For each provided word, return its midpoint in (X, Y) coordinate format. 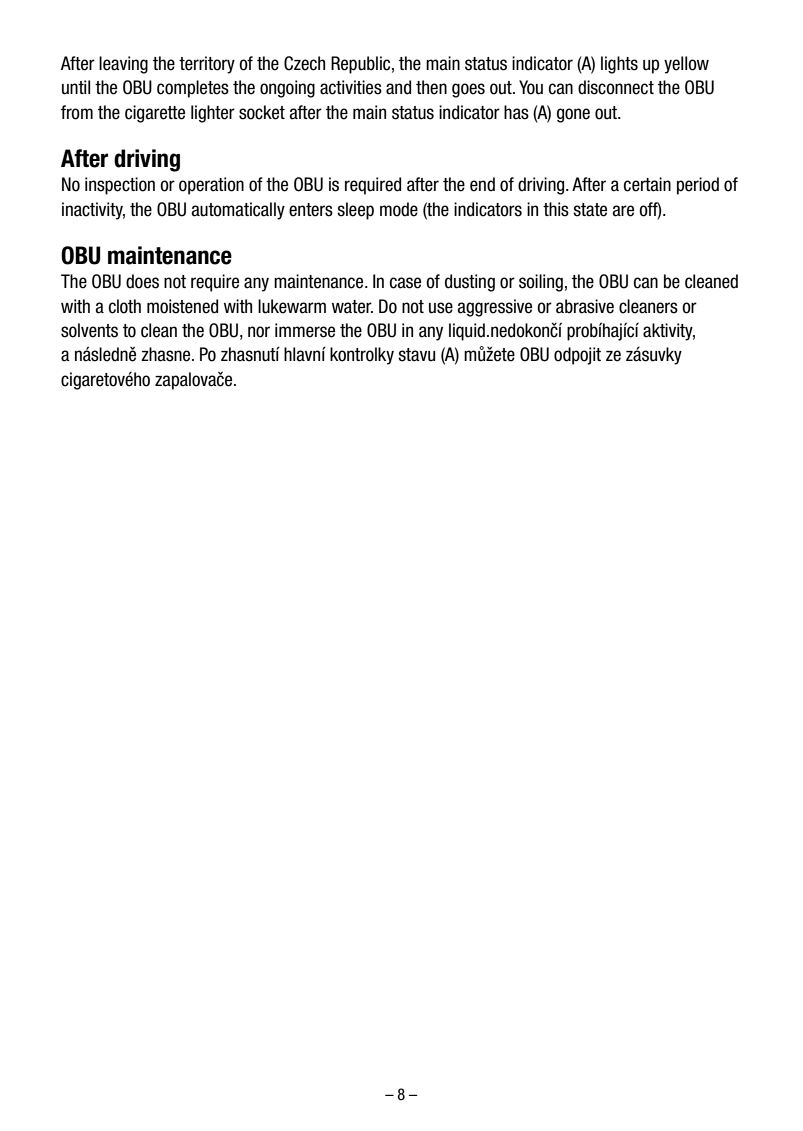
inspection (120, 186)
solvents (89, 330)
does (142, 281)
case (405, 283)
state (590, 210)
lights (619, 65)
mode (399, 209)
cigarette (155, 114)
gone (573, 115)
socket (262, 112)
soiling (541, 283)
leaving (123, 65)
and (398, 87)
